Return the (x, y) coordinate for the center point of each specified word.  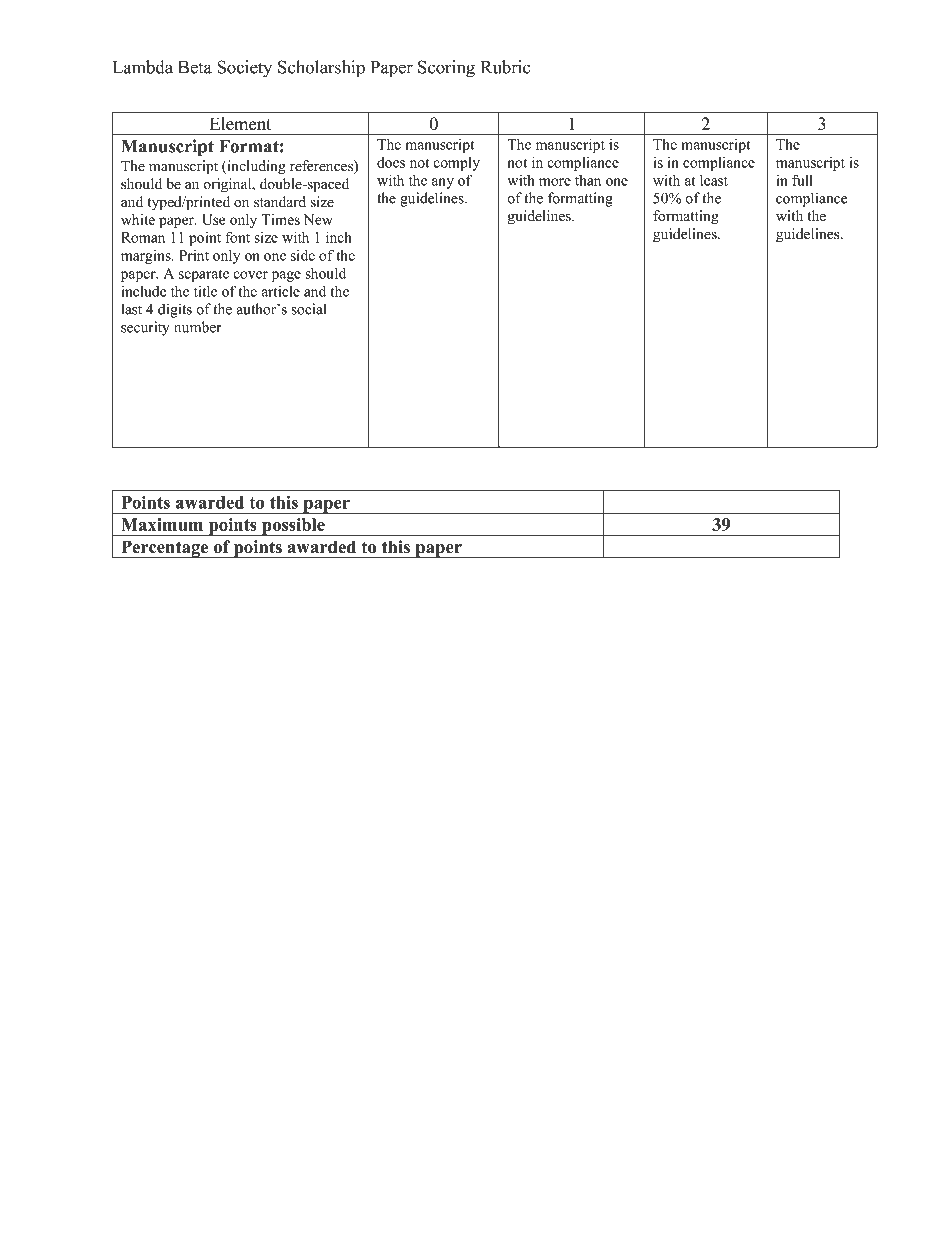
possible (293, 527)
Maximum (162, 524)
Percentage (165, 549)
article (281, 291)
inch (339, 237)
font (237, 237)
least (714, 180)
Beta (195, 67)
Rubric (505, 67)
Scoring (446, 69)
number (198, 327)
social (308, 309)
